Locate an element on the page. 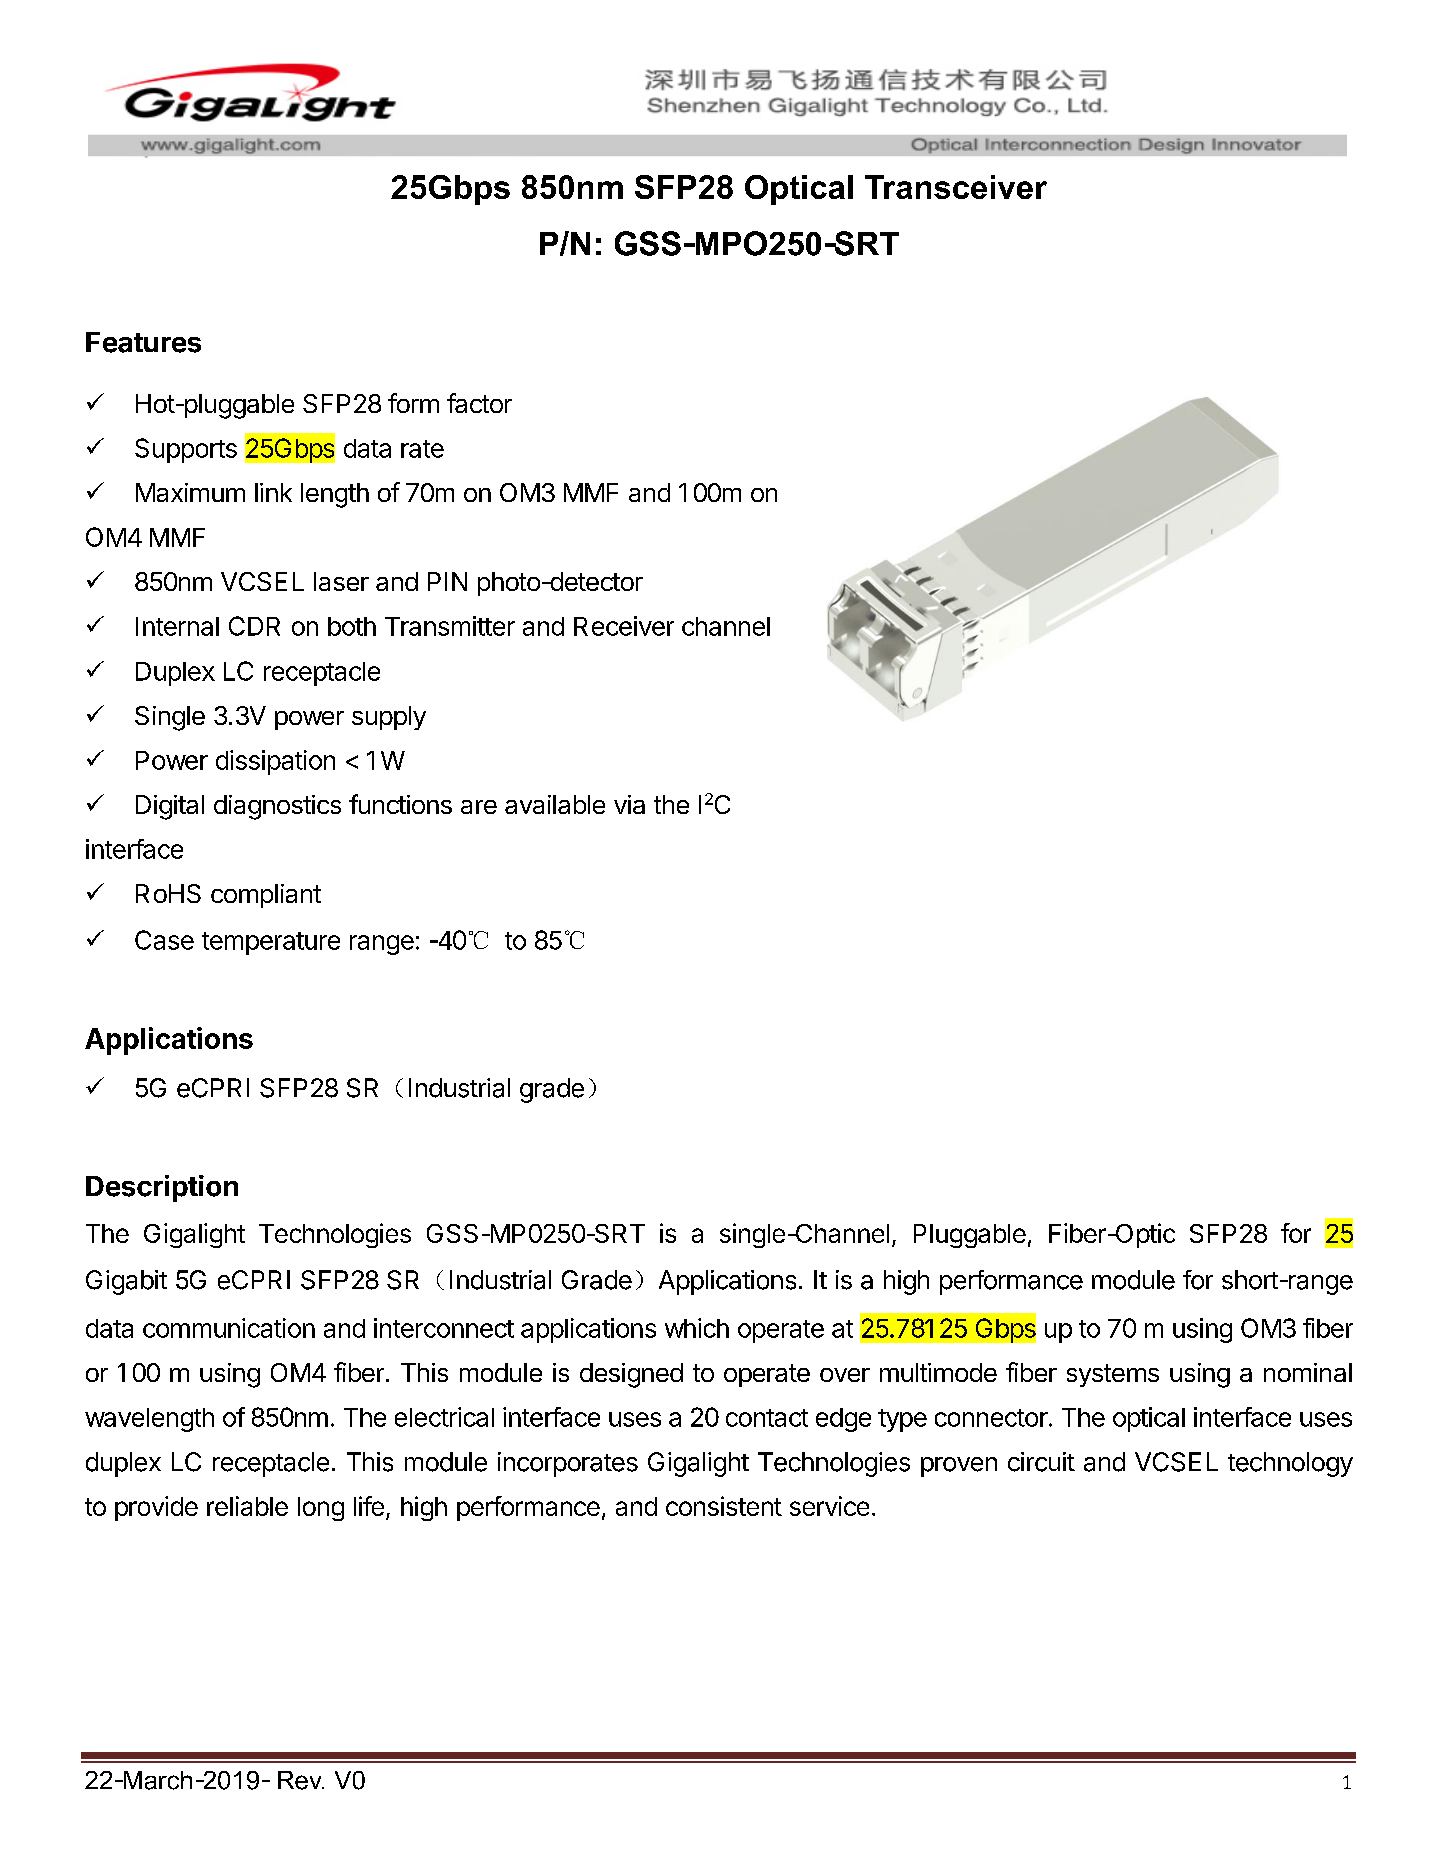 Image resolution: width=1437 pixels, height=1860 pixels. reliable is located at coordinates (247, 1506).
